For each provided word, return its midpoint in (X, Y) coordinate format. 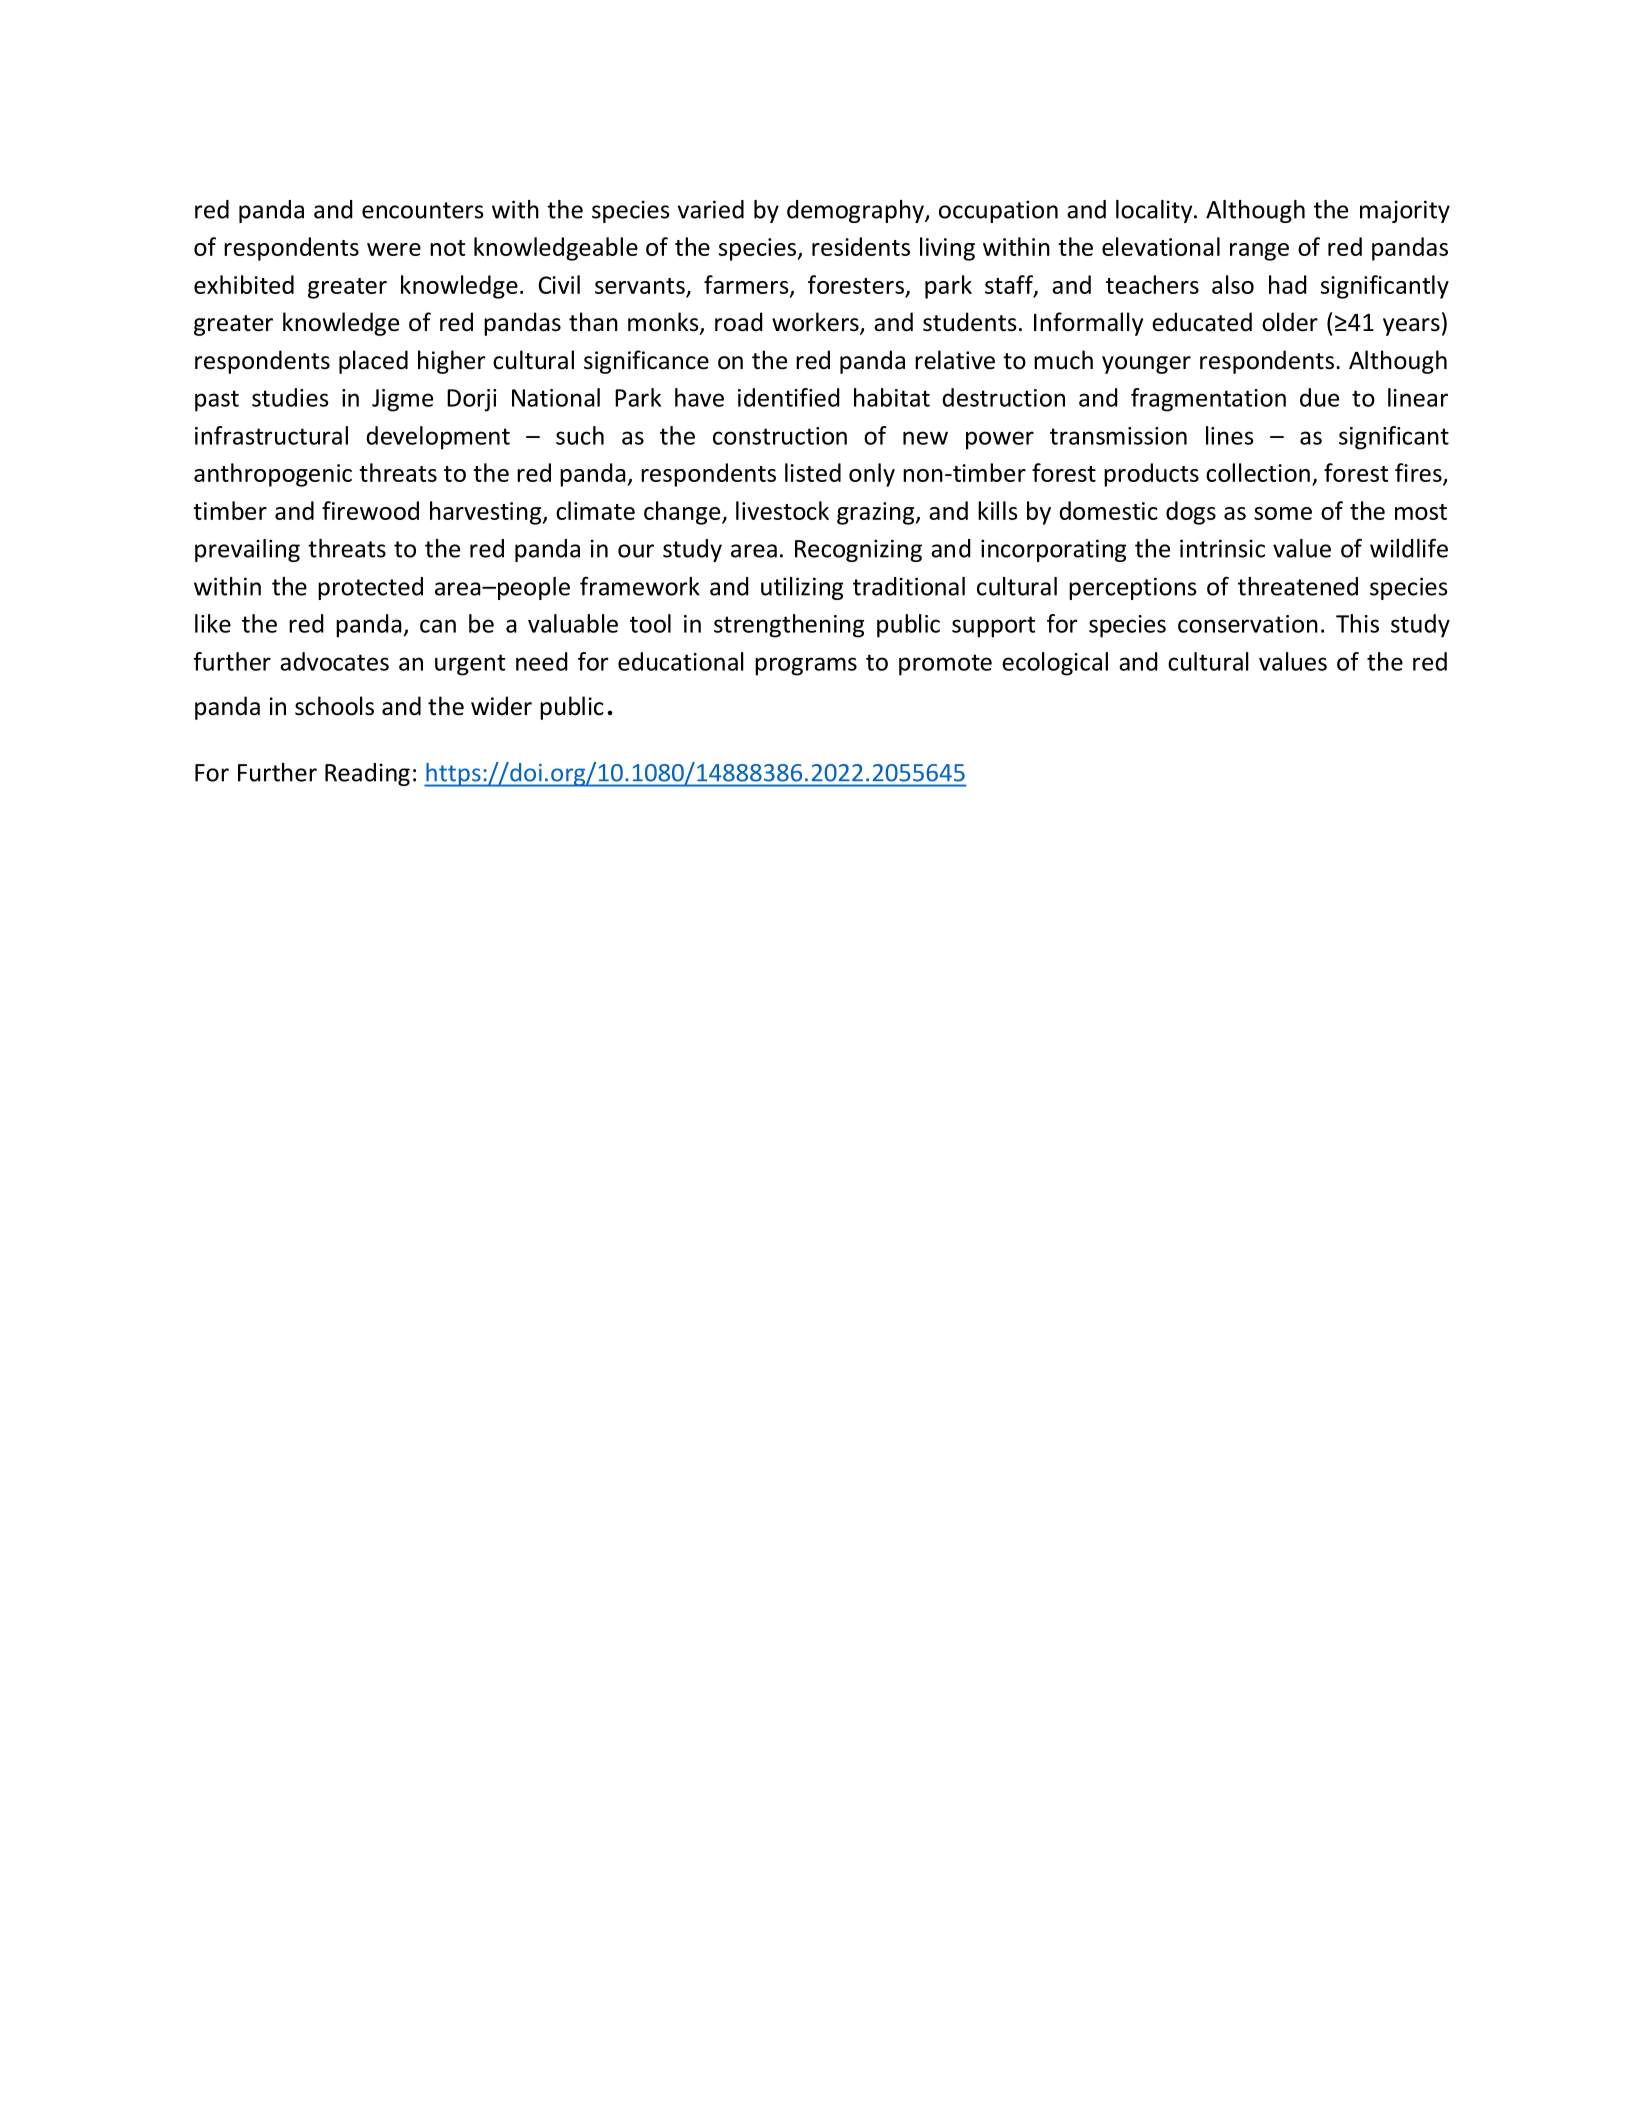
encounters (423, 210)
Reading (367, 774)
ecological (1055, 664)
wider (501, 706)
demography (856, 211)
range (1259, 252)
